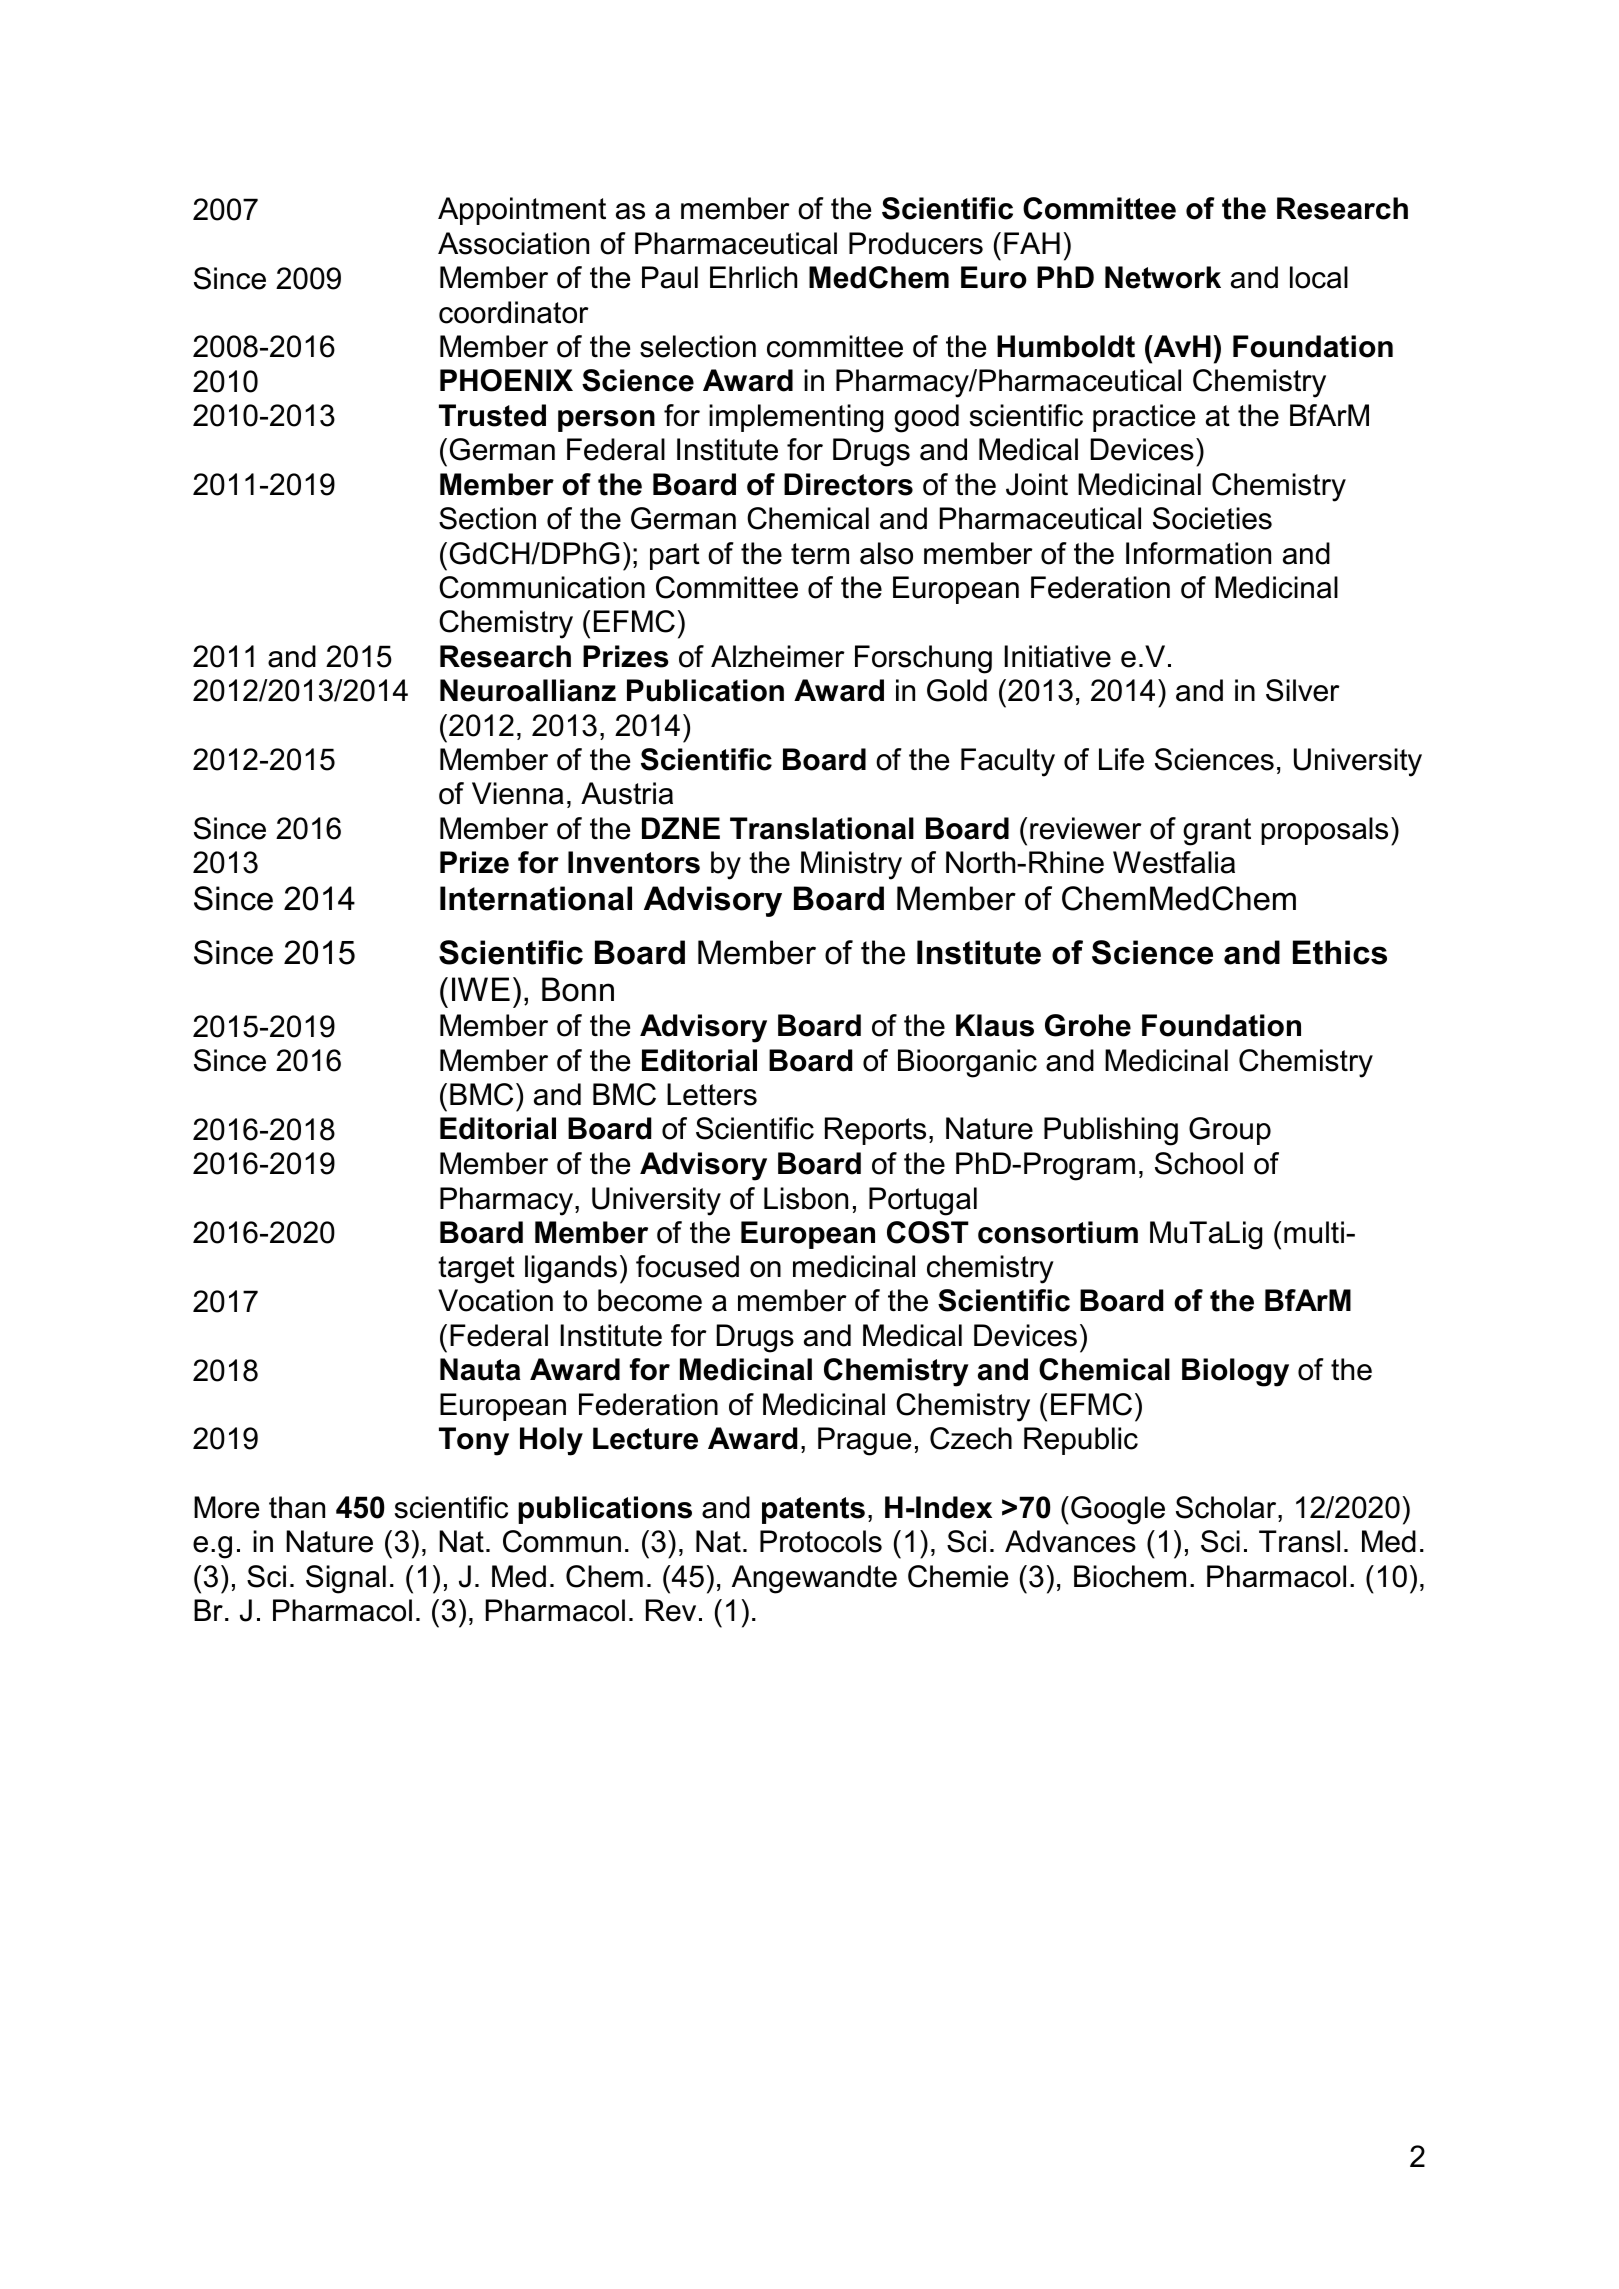 Image resolution: width=1619 pixels, height=2289 pixels. I want to click on grant, so click(1217, 832).
